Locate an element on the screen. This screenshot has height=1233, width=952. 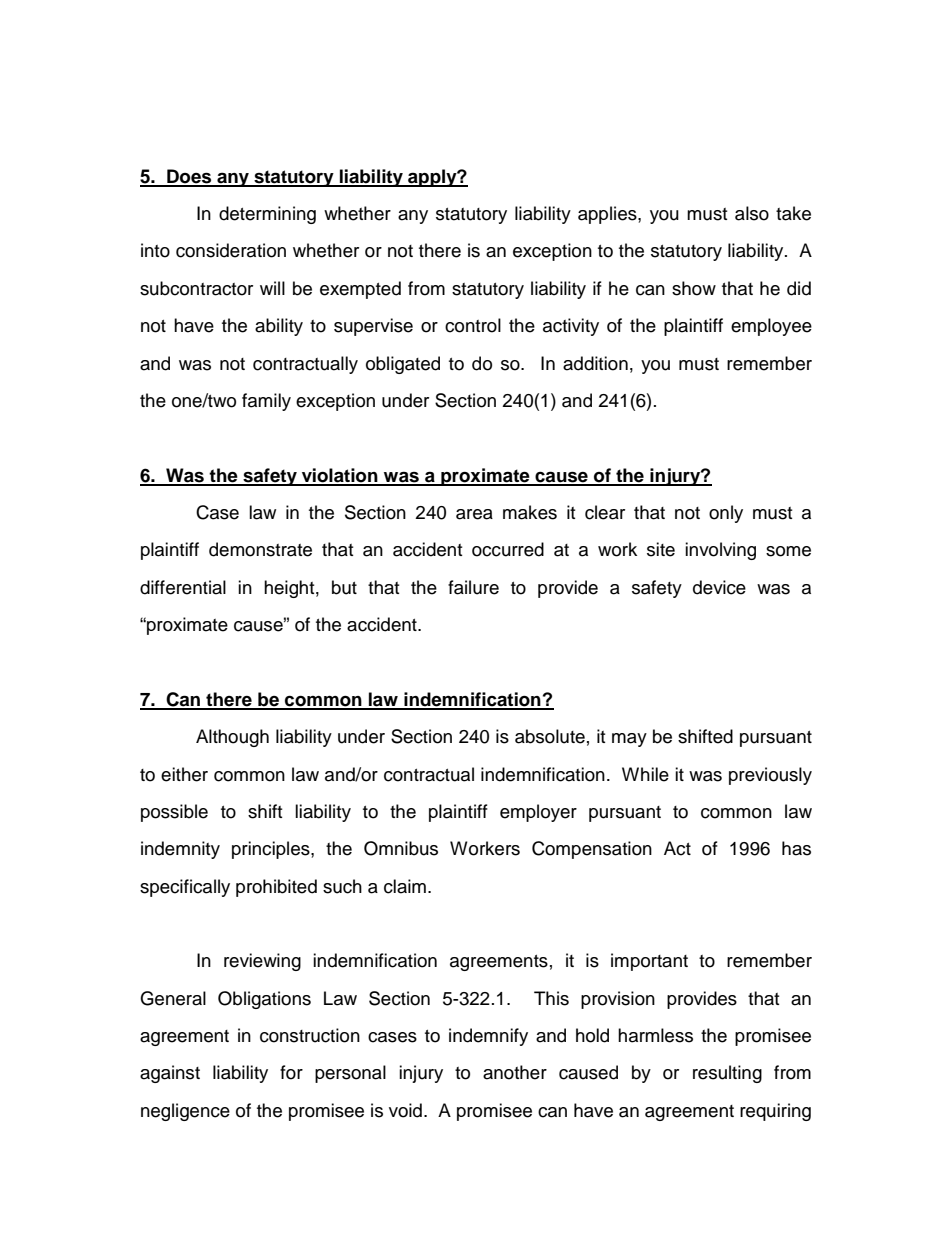
also is located at coordinates (752, 213).
